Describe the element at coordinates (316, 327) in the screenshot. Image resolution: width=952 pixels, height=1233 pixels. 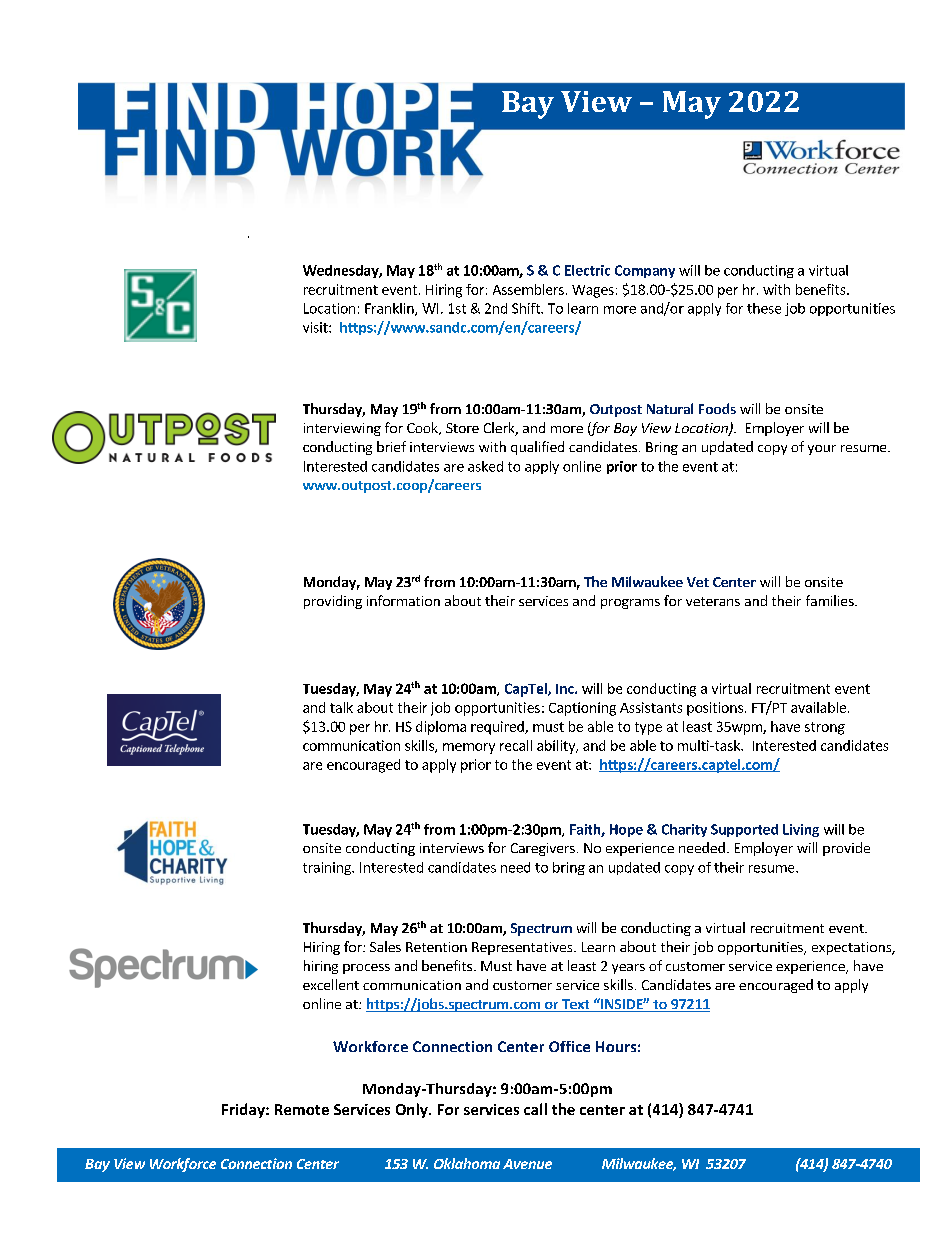
I see `visit` at that location.
